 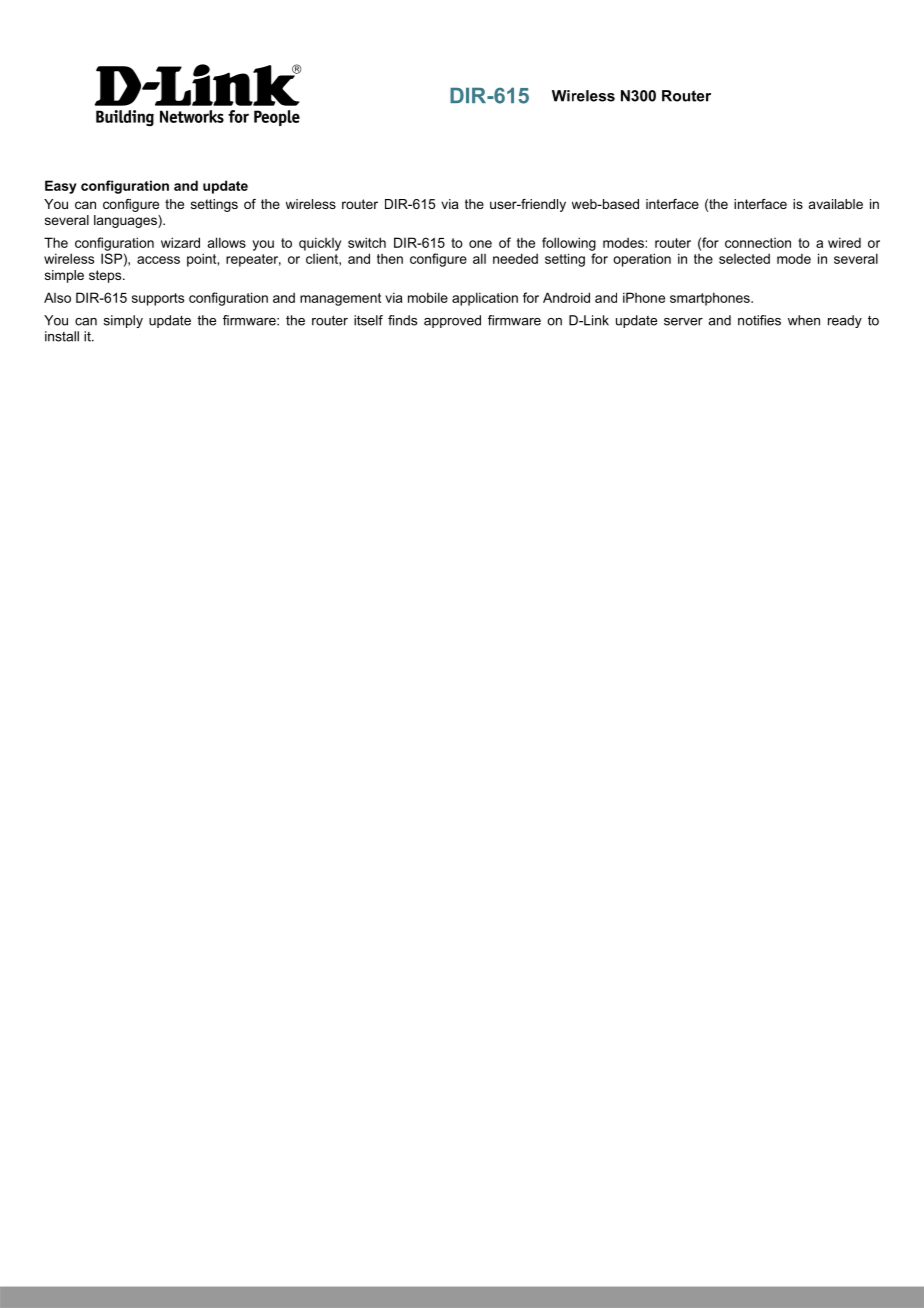 I want to click on wizard, so click(x=180, y=242).
